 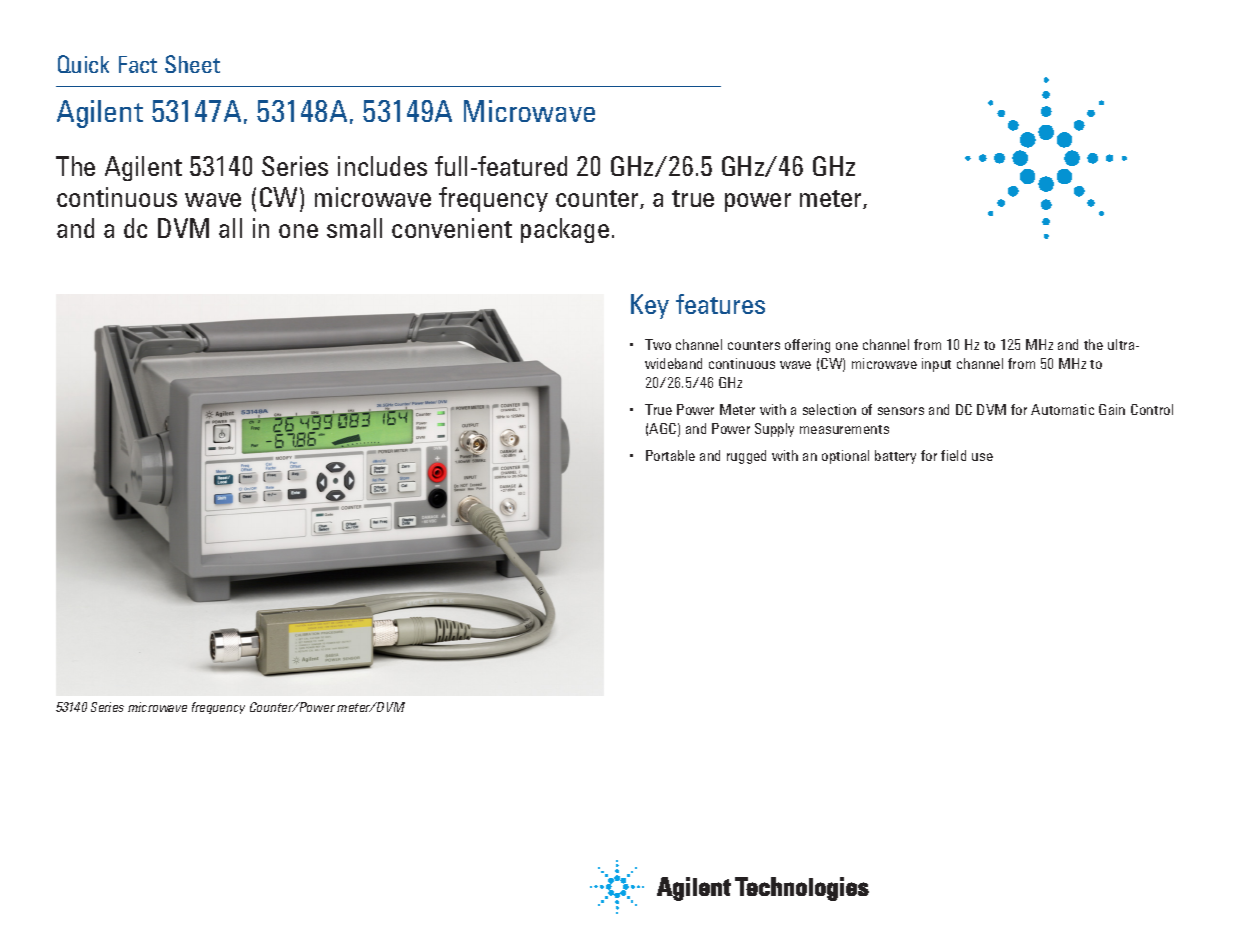 I want to click on use, so click(x=982, y=457).
